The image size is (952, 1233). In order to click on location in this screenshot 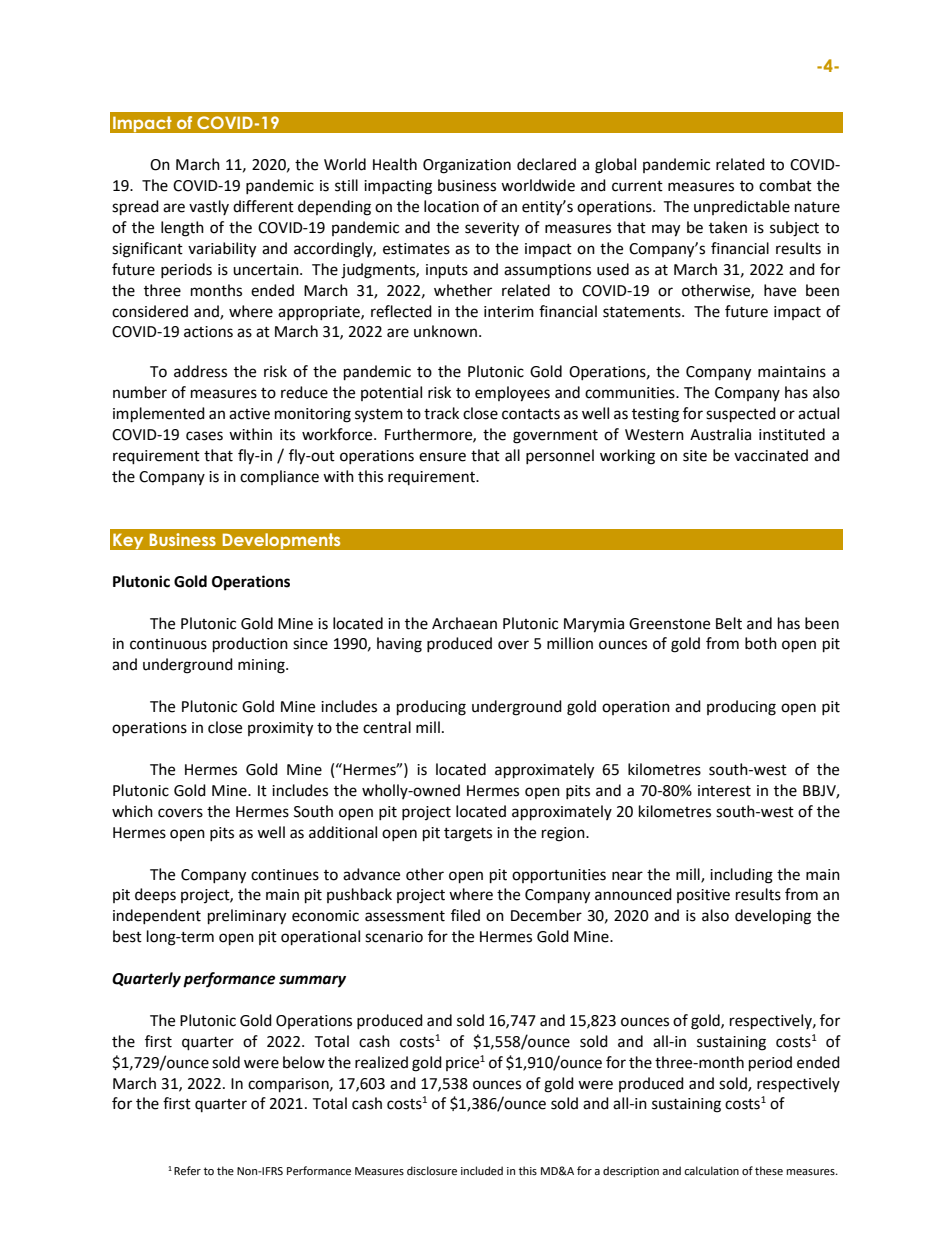, I will do `click(451, 206)`.
